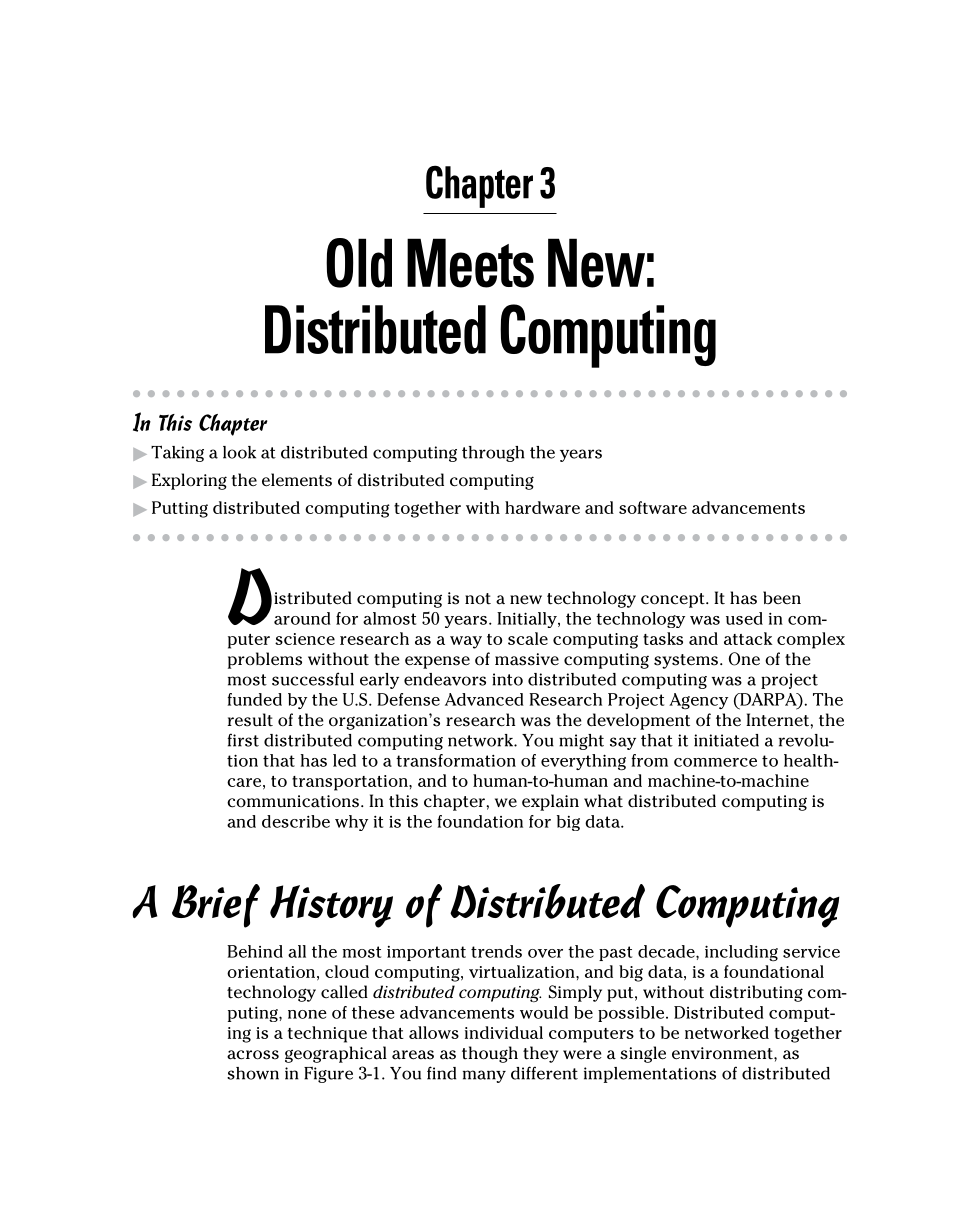 The height and width of the page is (1229, 980). Describe the element at coordinates (359, 263) in the page. I see `Old` at that location.
